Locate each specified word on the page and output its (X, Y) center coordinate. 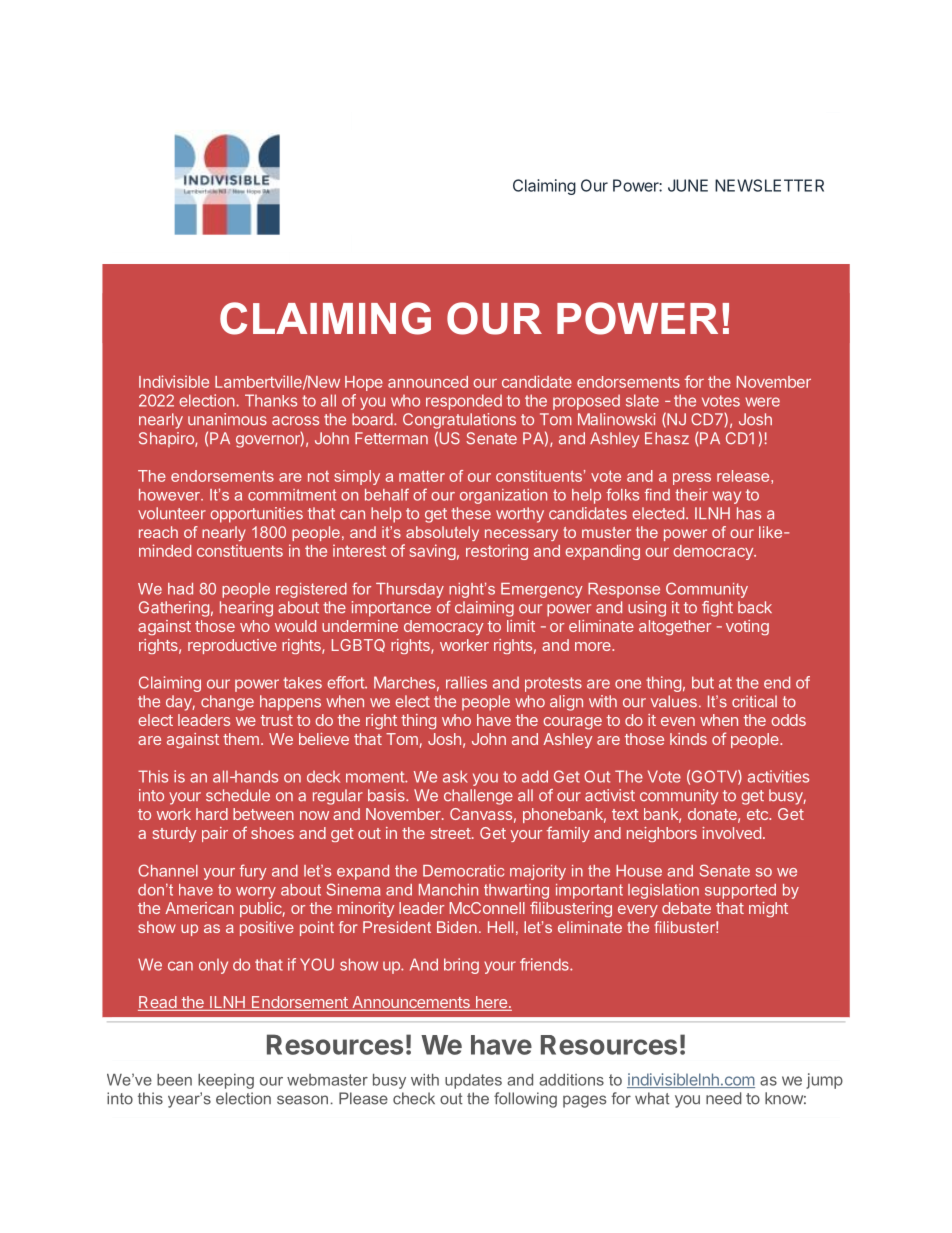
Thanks (271, 400)
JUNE (688, 185)
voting (747, 627)
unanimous (227, 419)
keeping (226, 1081)
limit (521, 626)
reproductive (232, 646)
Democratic (463, 871)
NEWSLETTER (769, 185)
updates (473, 1081)
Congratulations (459, 421)
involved (731, 833)
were (762, 402)
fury (253, 872)
